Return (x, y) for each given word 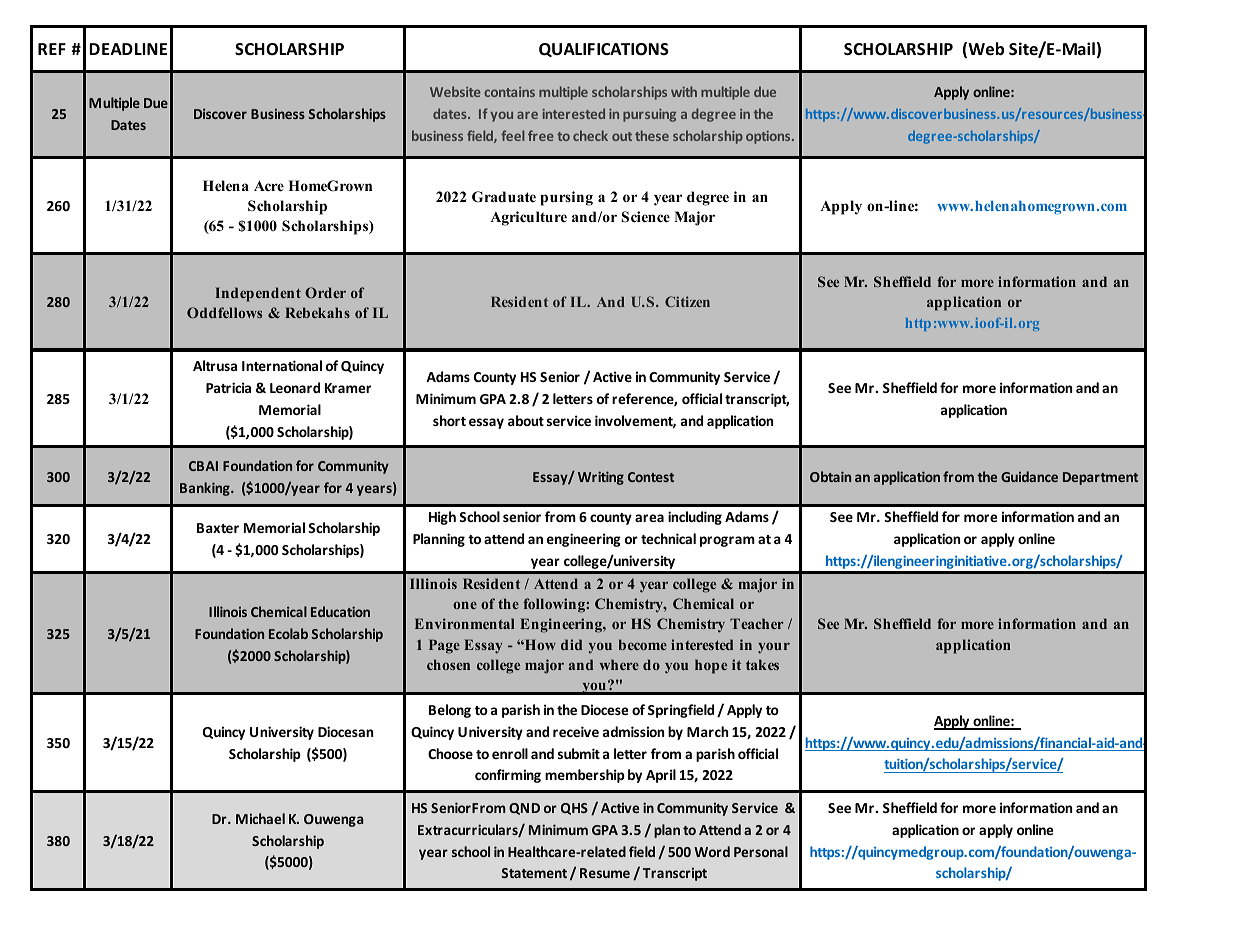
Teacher (757, 623)
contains (509, 92)
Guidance (1029, 476)
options (769, 137)
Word (712, 851)
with (684, 91)
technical (668, 538)
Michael (260, 818)
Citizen (687, 301)
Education (340, 611)
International (282, 365)
